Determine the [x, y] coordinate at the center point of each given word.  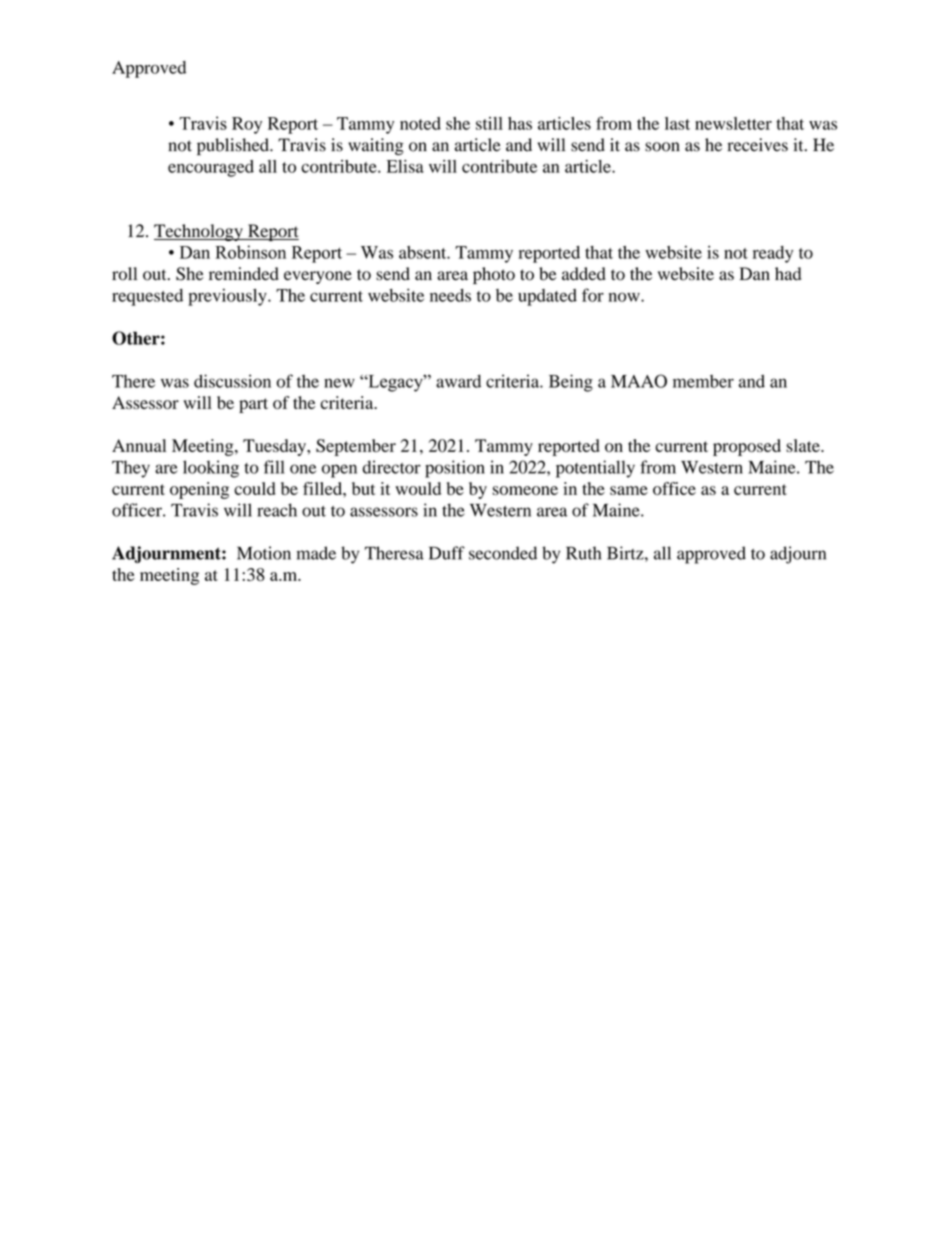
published [234, 147]
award [458, 381]
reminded [244, 274]
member [703, 381]
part [253, 405]
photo [494, 275]
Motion [264, 553]
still [489, 123]
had [788, 274]
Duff [447, 553]
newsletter [733, 123]
